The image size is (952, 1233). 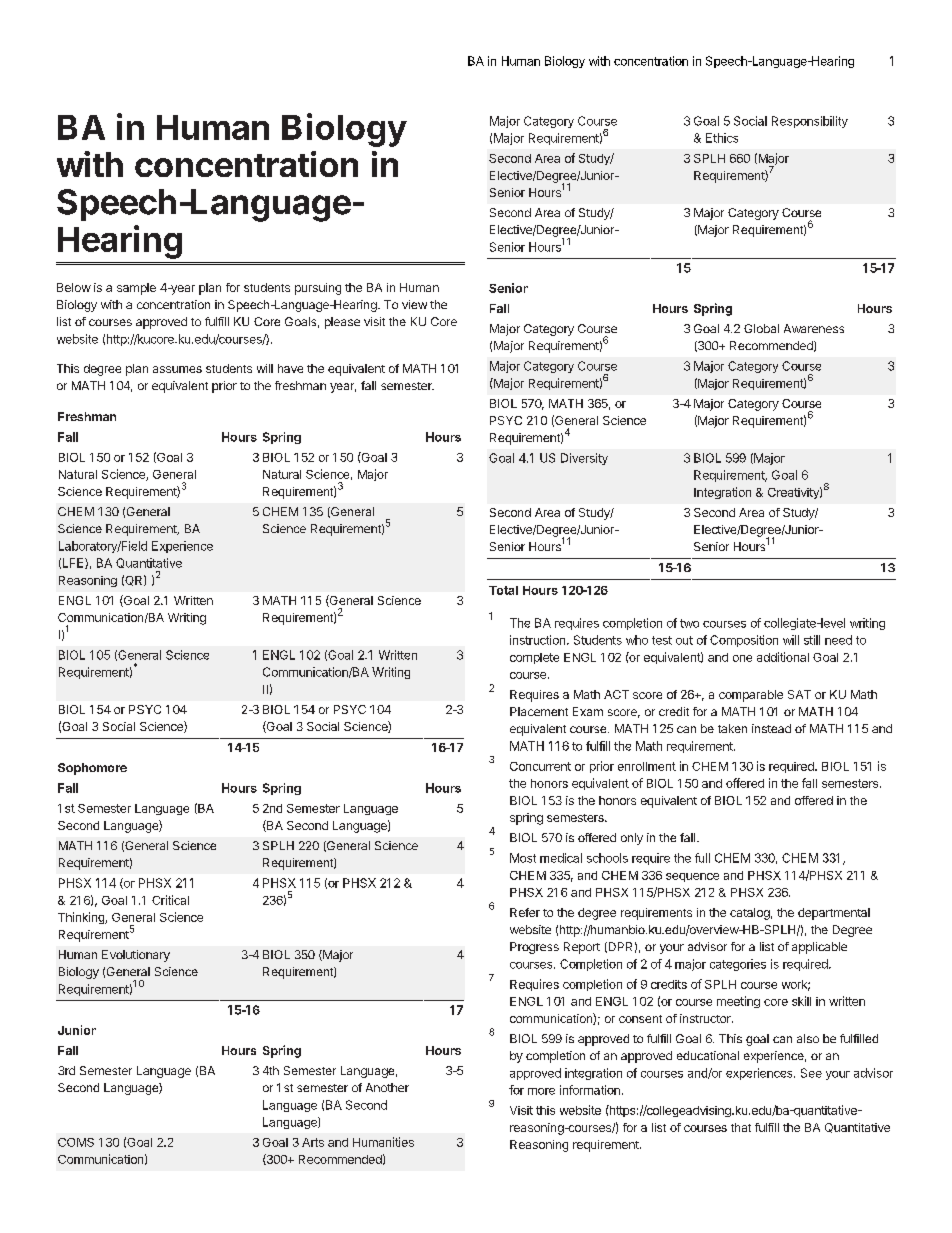 What do you see at coordinates (503, 590) in the image?
I see `Total` at bounding box center [503, 590].
